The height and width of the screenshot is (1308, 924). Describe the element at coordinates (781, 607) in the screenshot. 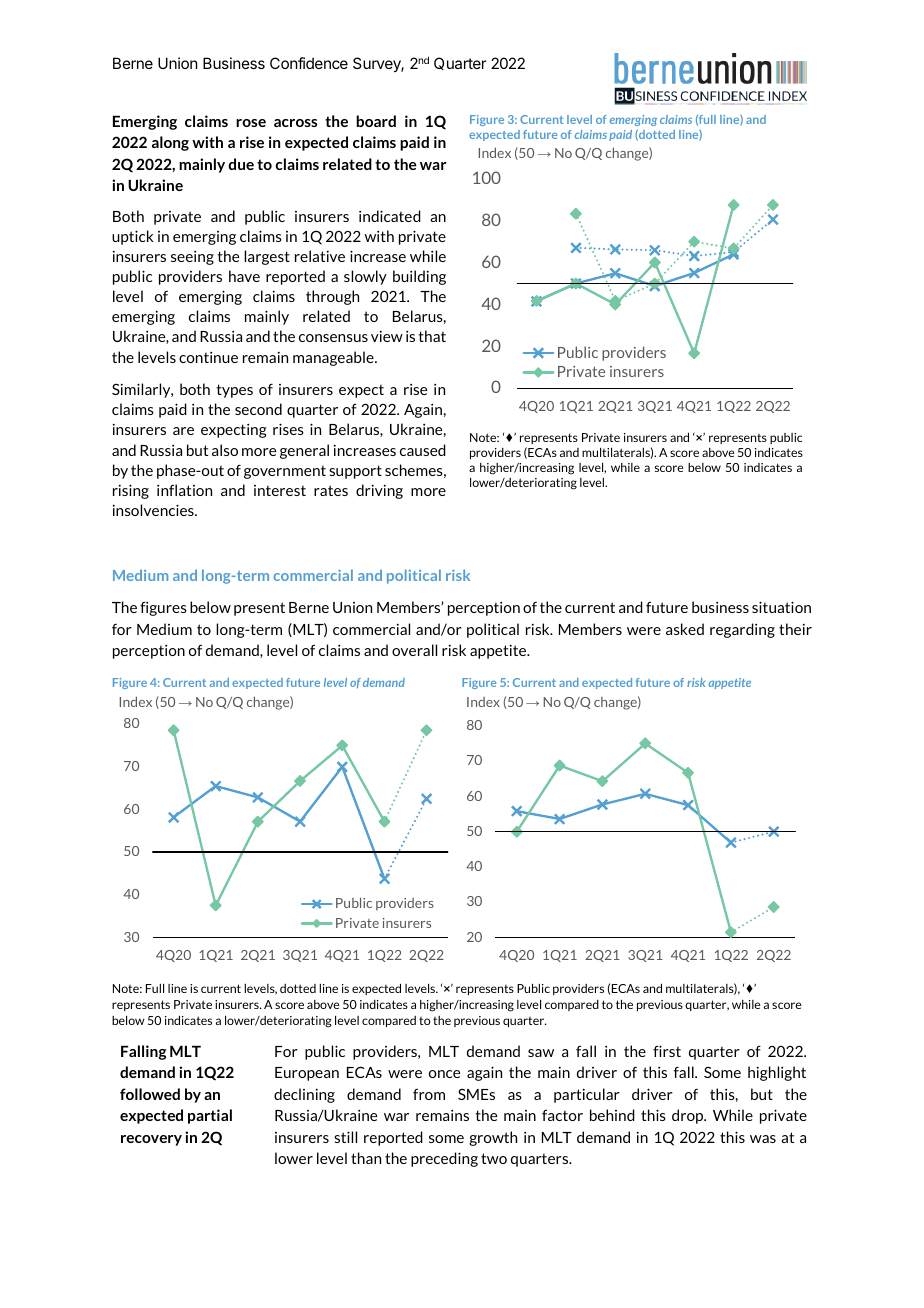

I see `situation` at that location.
